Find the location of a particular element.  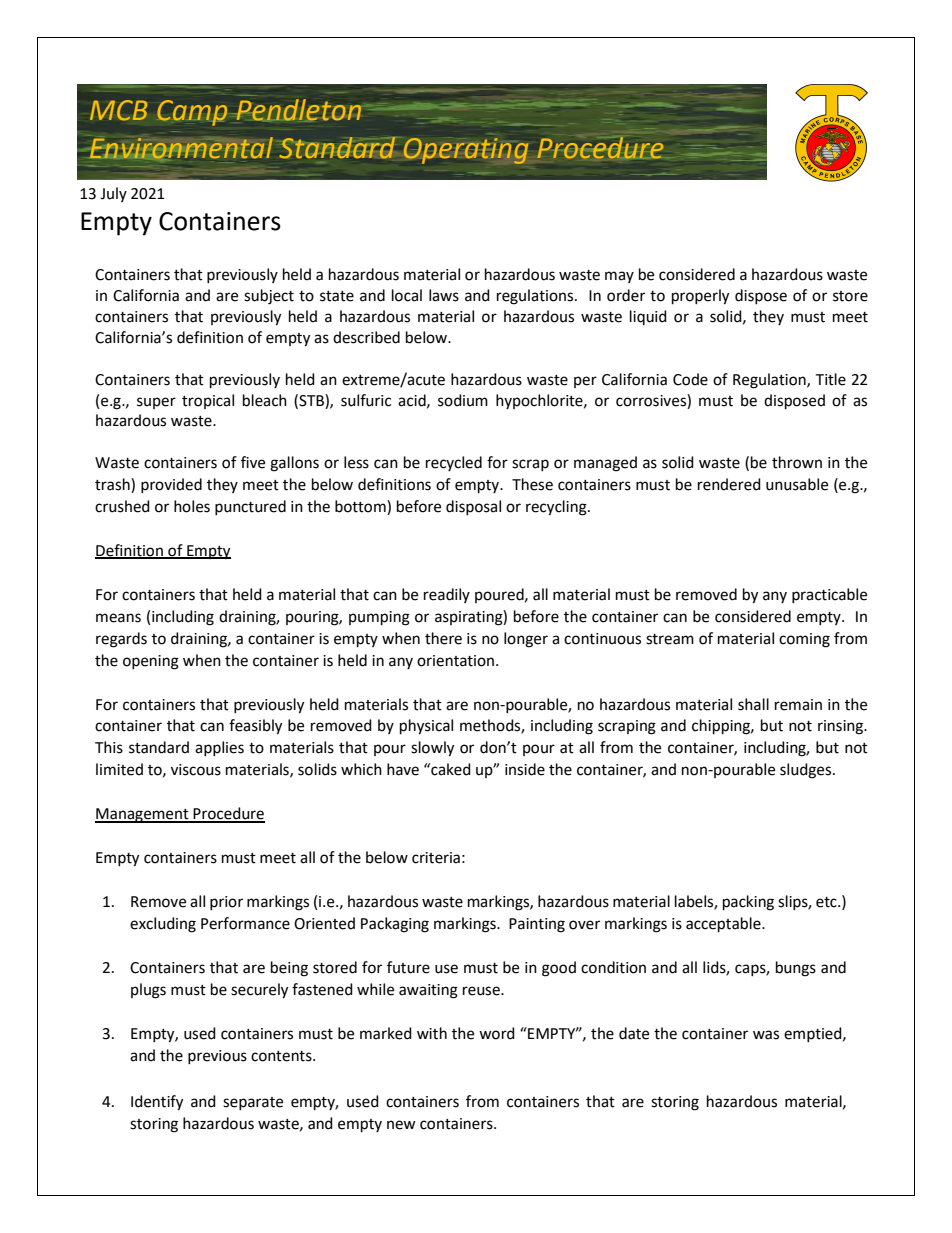

shall is located at coordinates (753, 704).
